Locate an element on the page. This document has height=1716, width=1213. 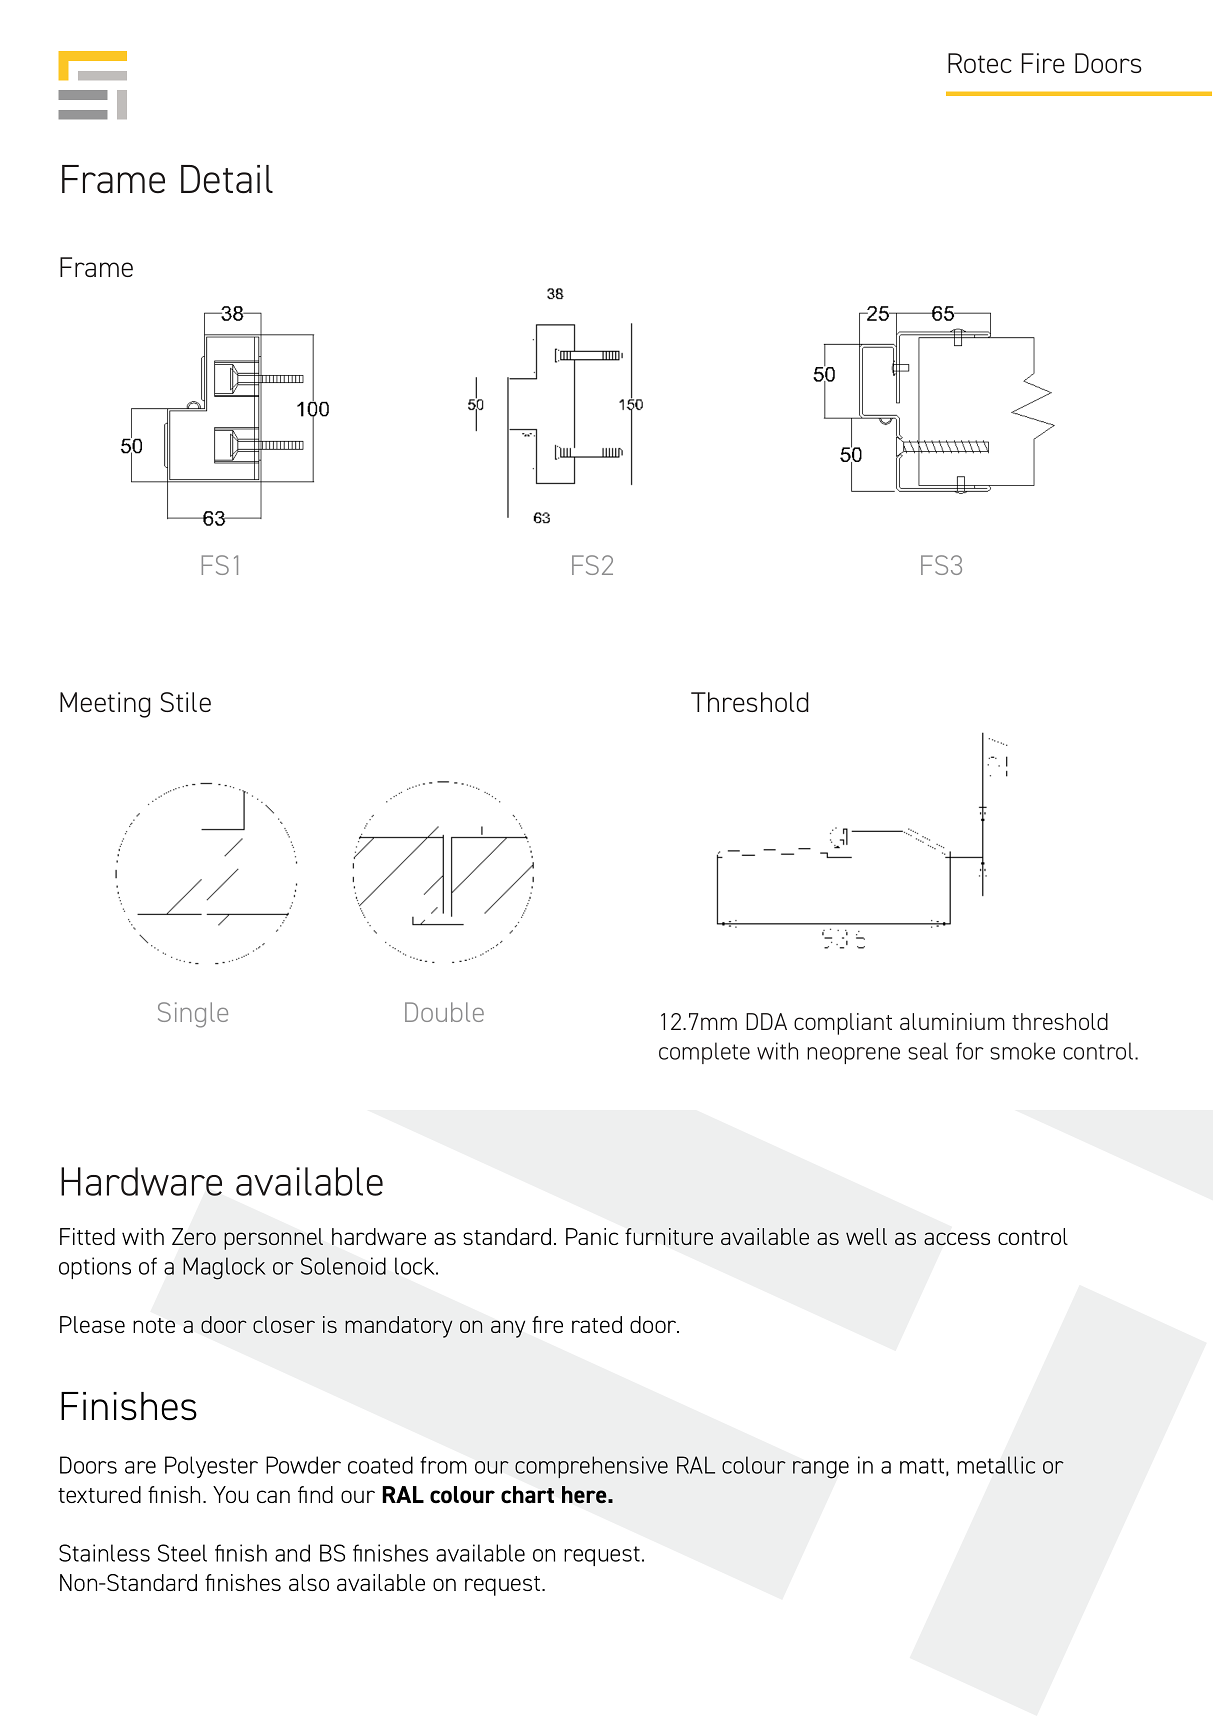
seal is located at coordinates (928, 1051).
